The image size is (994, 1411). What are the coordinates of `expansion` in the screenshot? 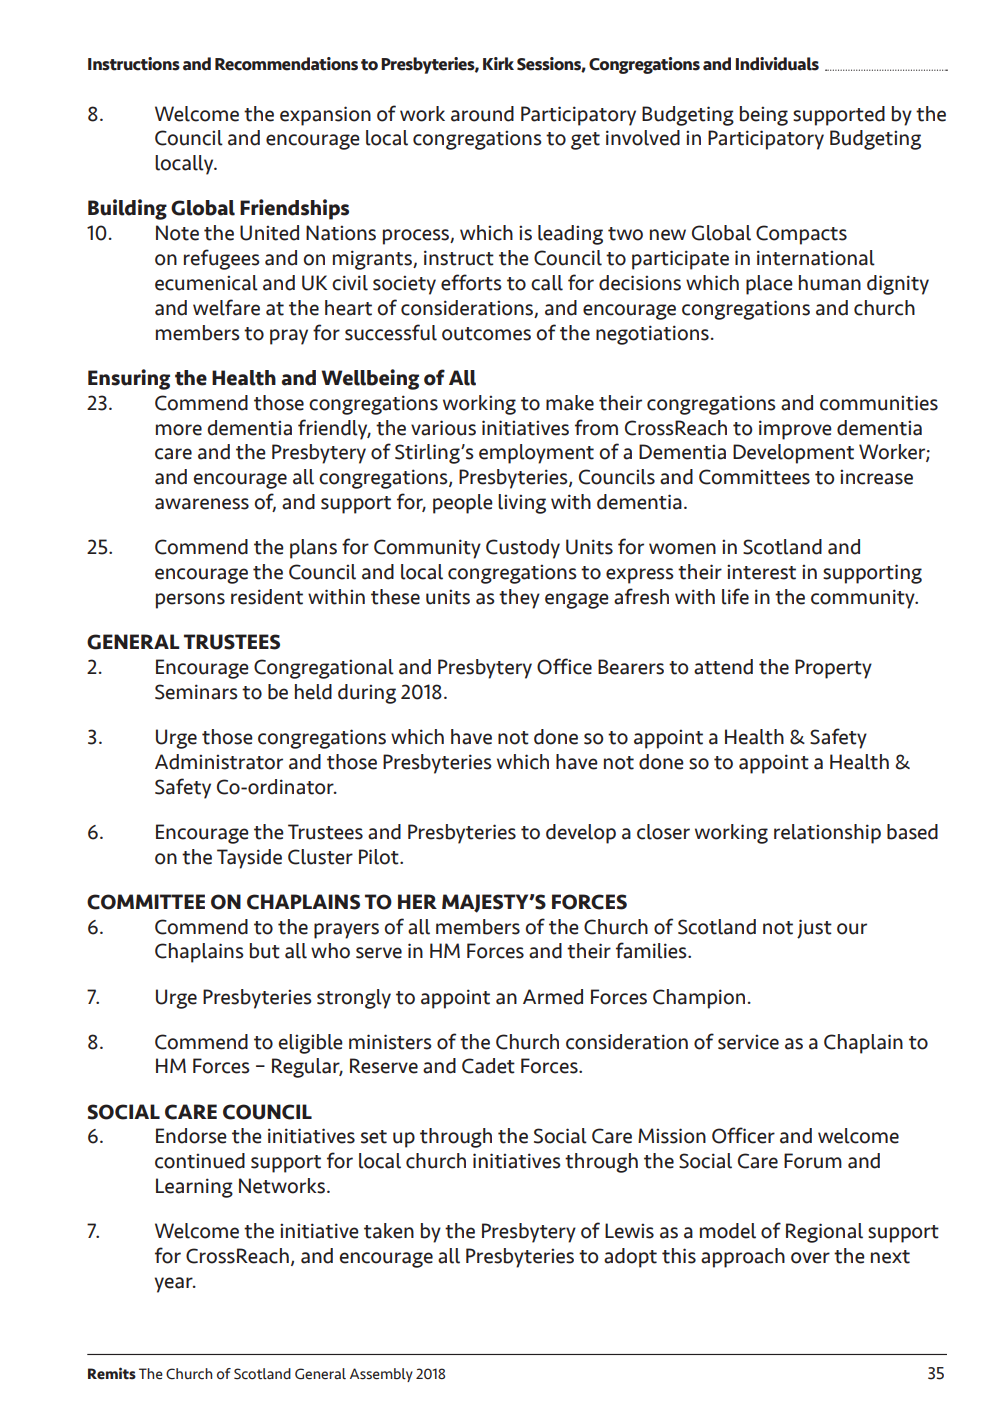 It's located at (325, 116).
